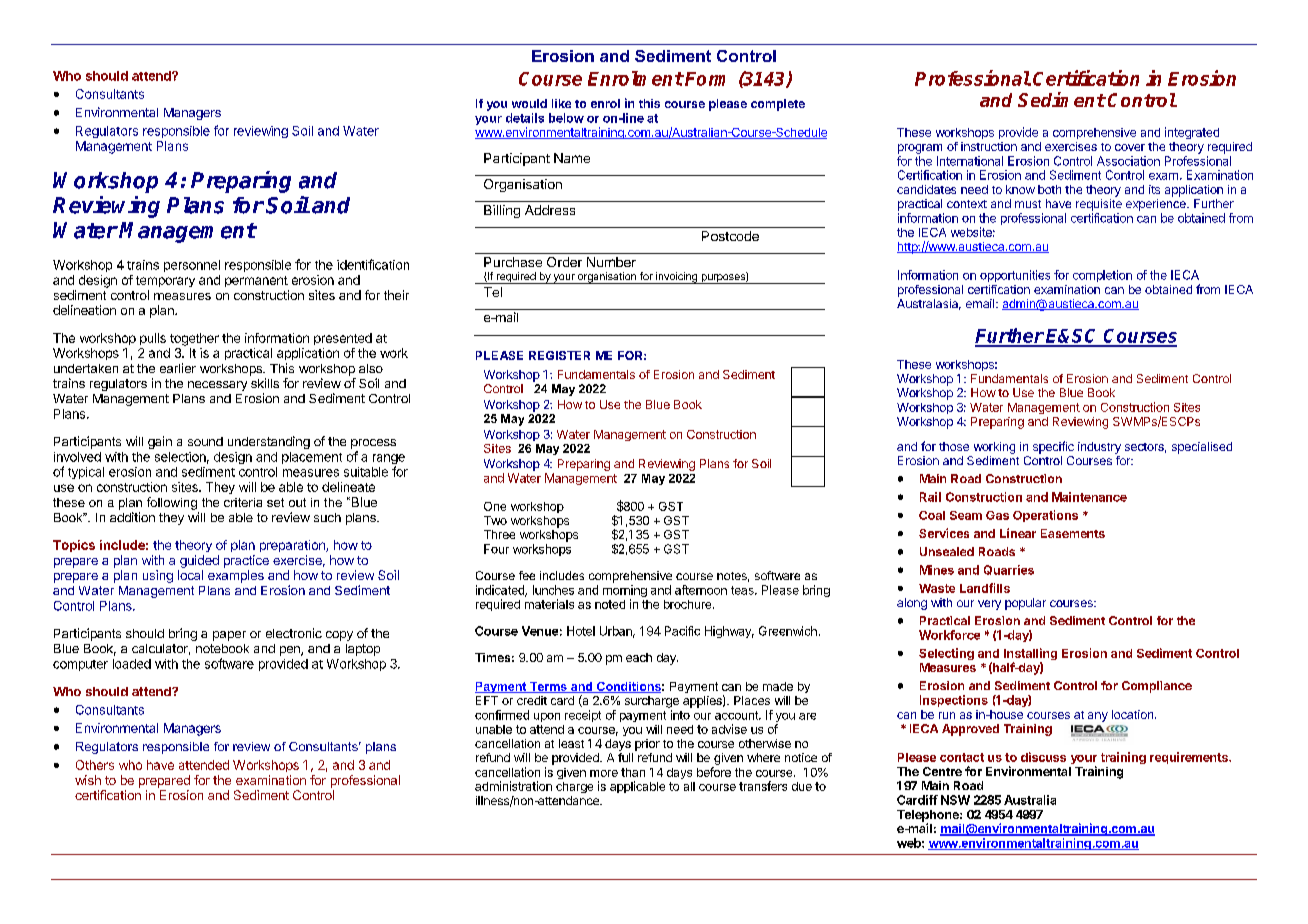 The width and height of the screenshot is (1308, 924). What do you see at coordinates (1053, 447) in the screenshot?
I see `specific` at bounding box center [1053, 447].
